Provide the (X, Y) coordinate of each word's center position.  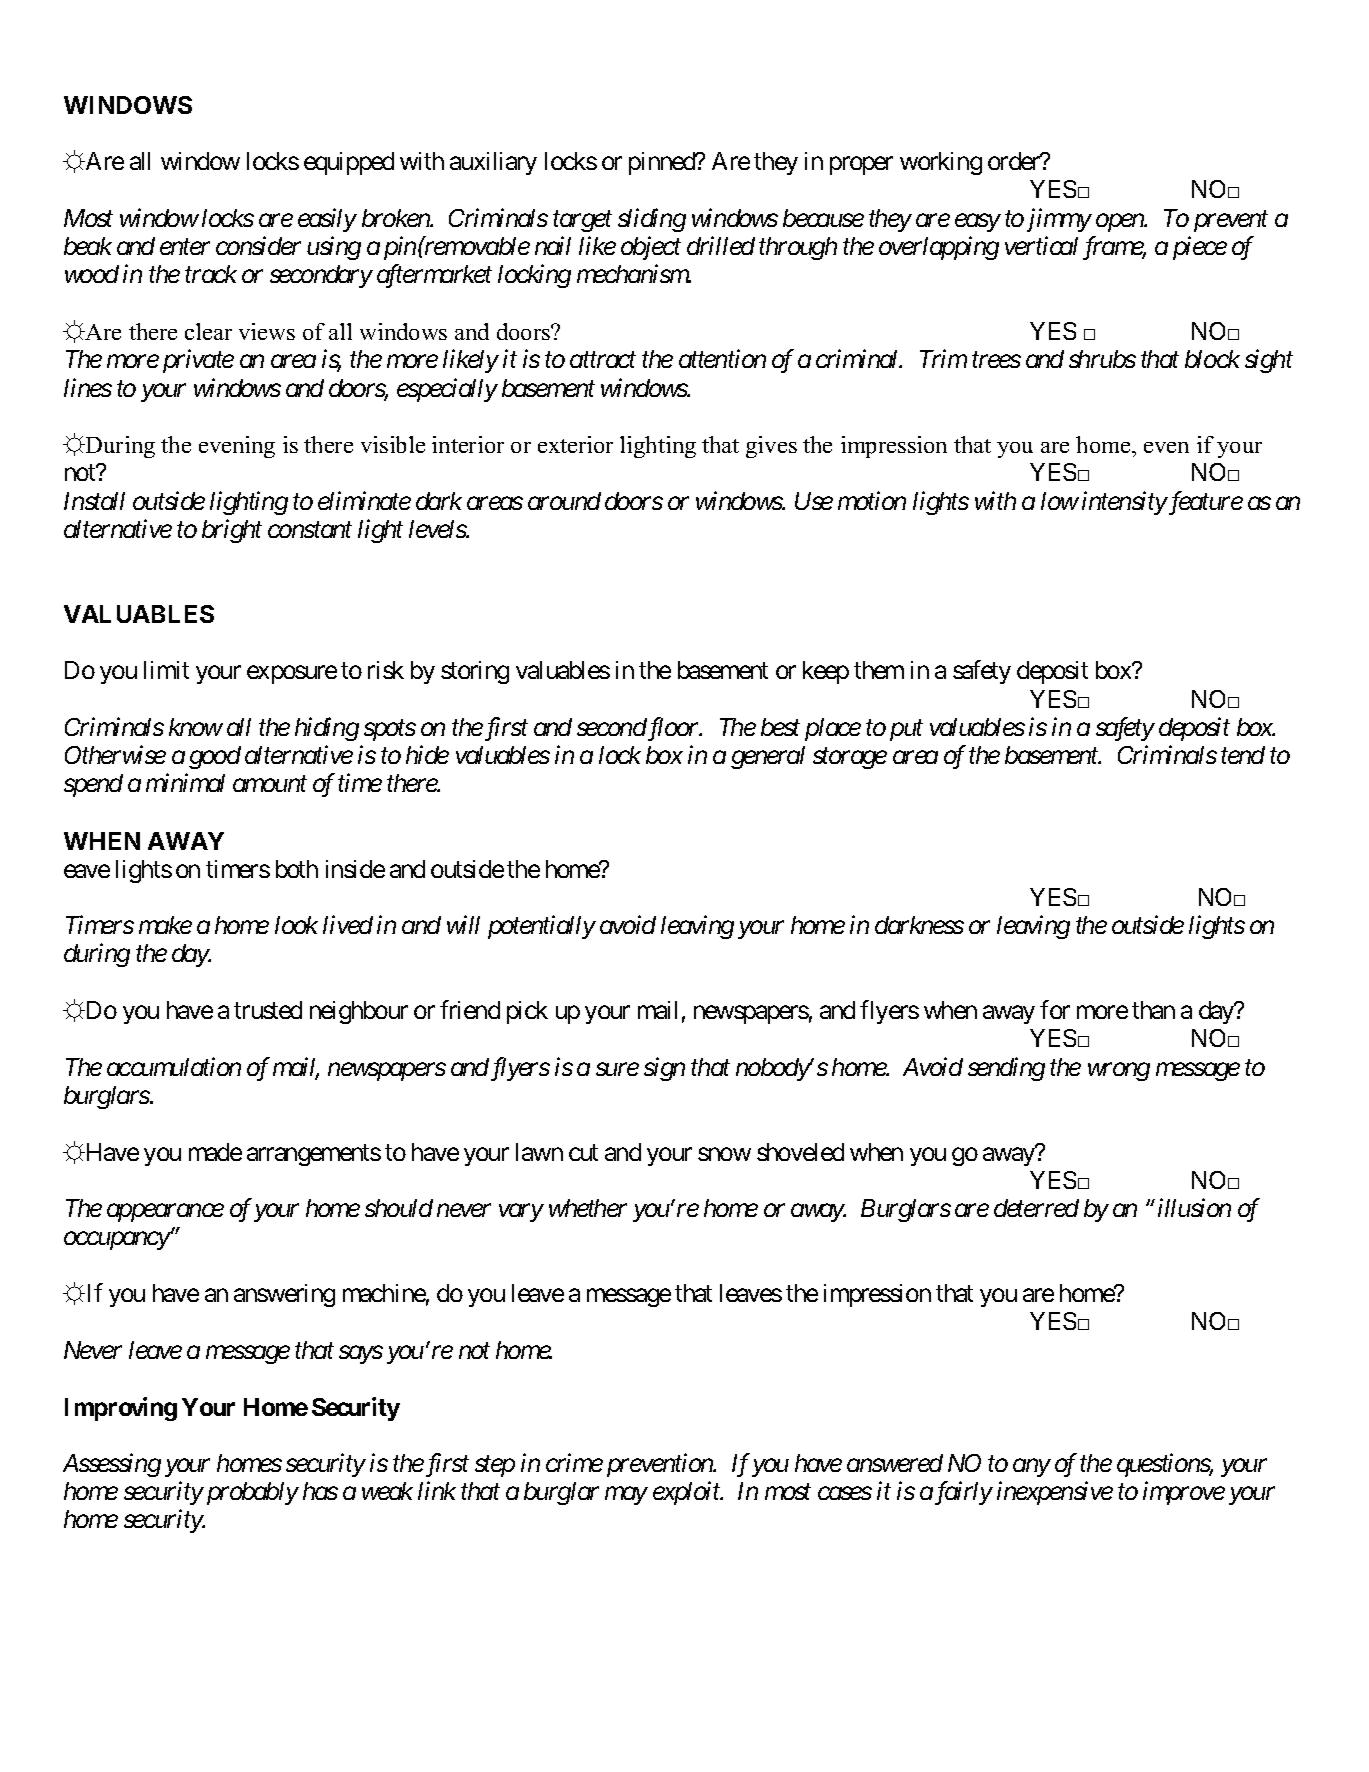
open (1120, 223)
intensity (1124, 503)
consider (258, 245)
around (564, 501)
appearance (165, 1213)
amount (270, 784)
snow (724, 1154)
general (768, 757)
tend (1243, 755)
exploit (687, 1493)
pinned (663, 163)
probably (250, 1493)
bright (232, 531)
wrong (1119, 1072)
